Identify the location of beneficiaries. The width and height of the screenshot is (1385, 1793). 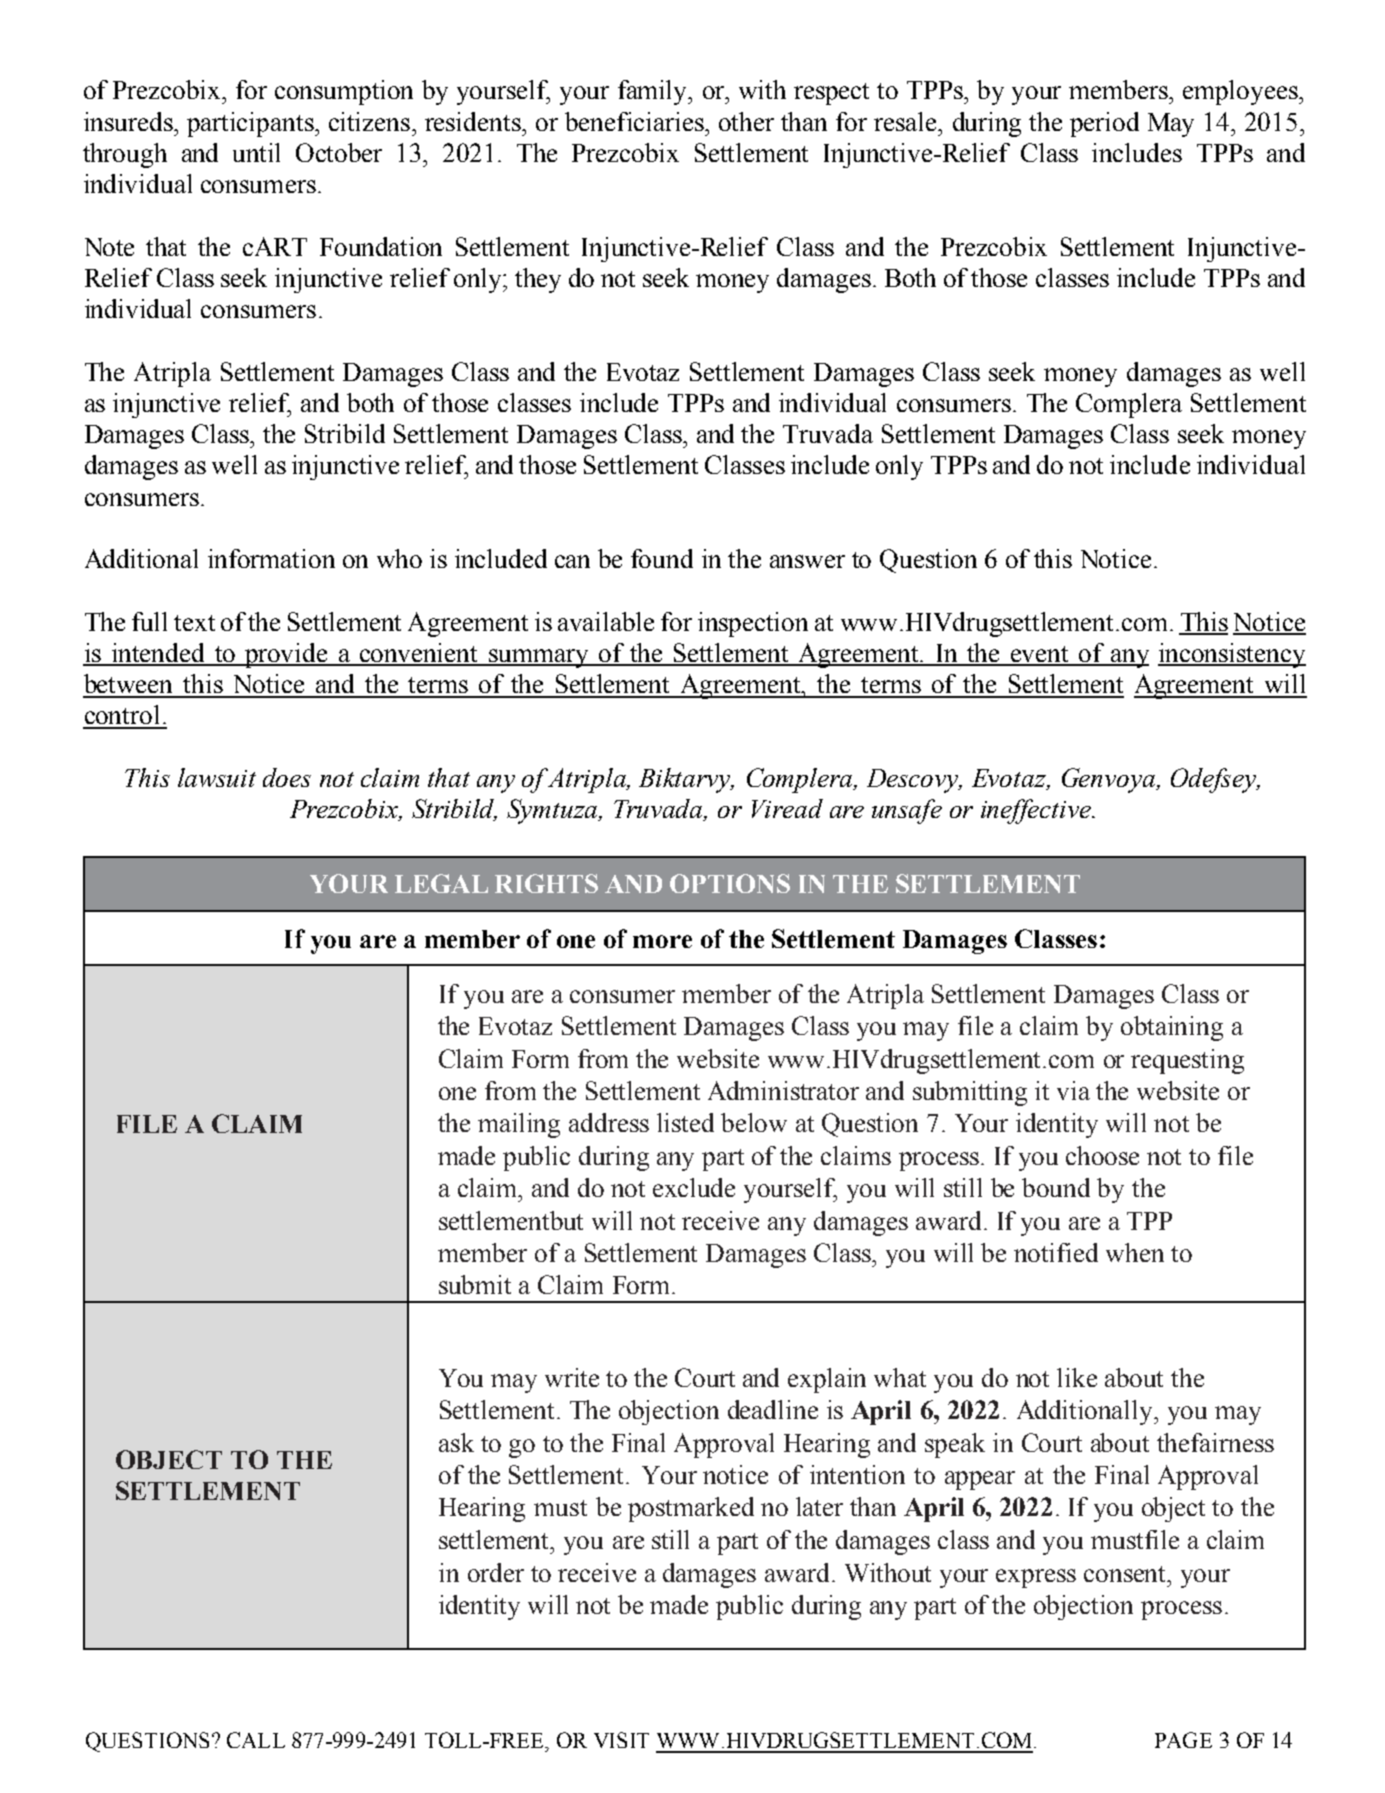
(635, 121).
